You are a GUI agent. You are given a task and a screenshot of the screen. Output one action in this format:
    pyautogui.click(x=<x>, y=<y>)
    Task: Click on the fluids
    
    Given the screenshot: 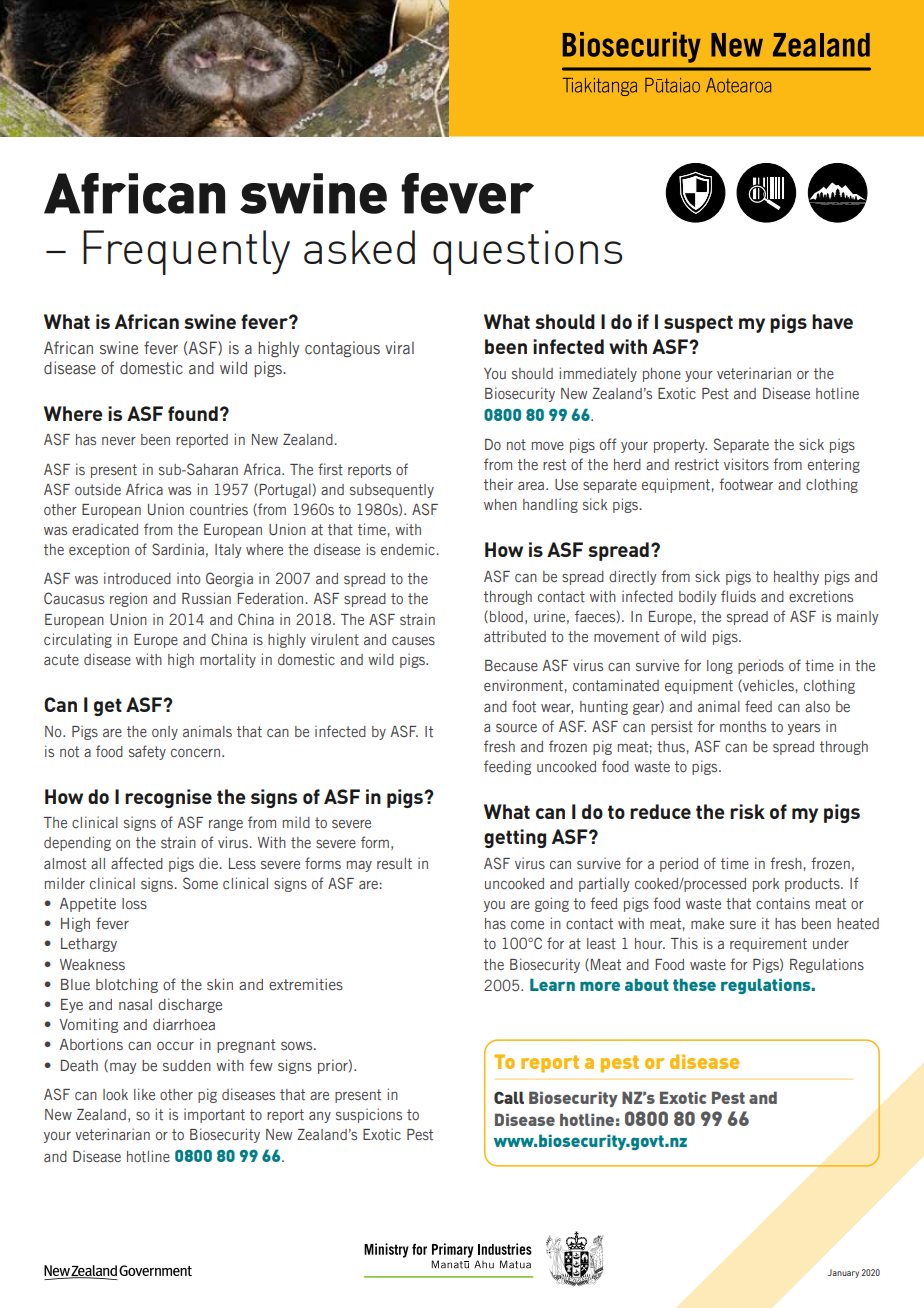 What is the action you would take?
    pyautogui.click(x=738, y=596)
